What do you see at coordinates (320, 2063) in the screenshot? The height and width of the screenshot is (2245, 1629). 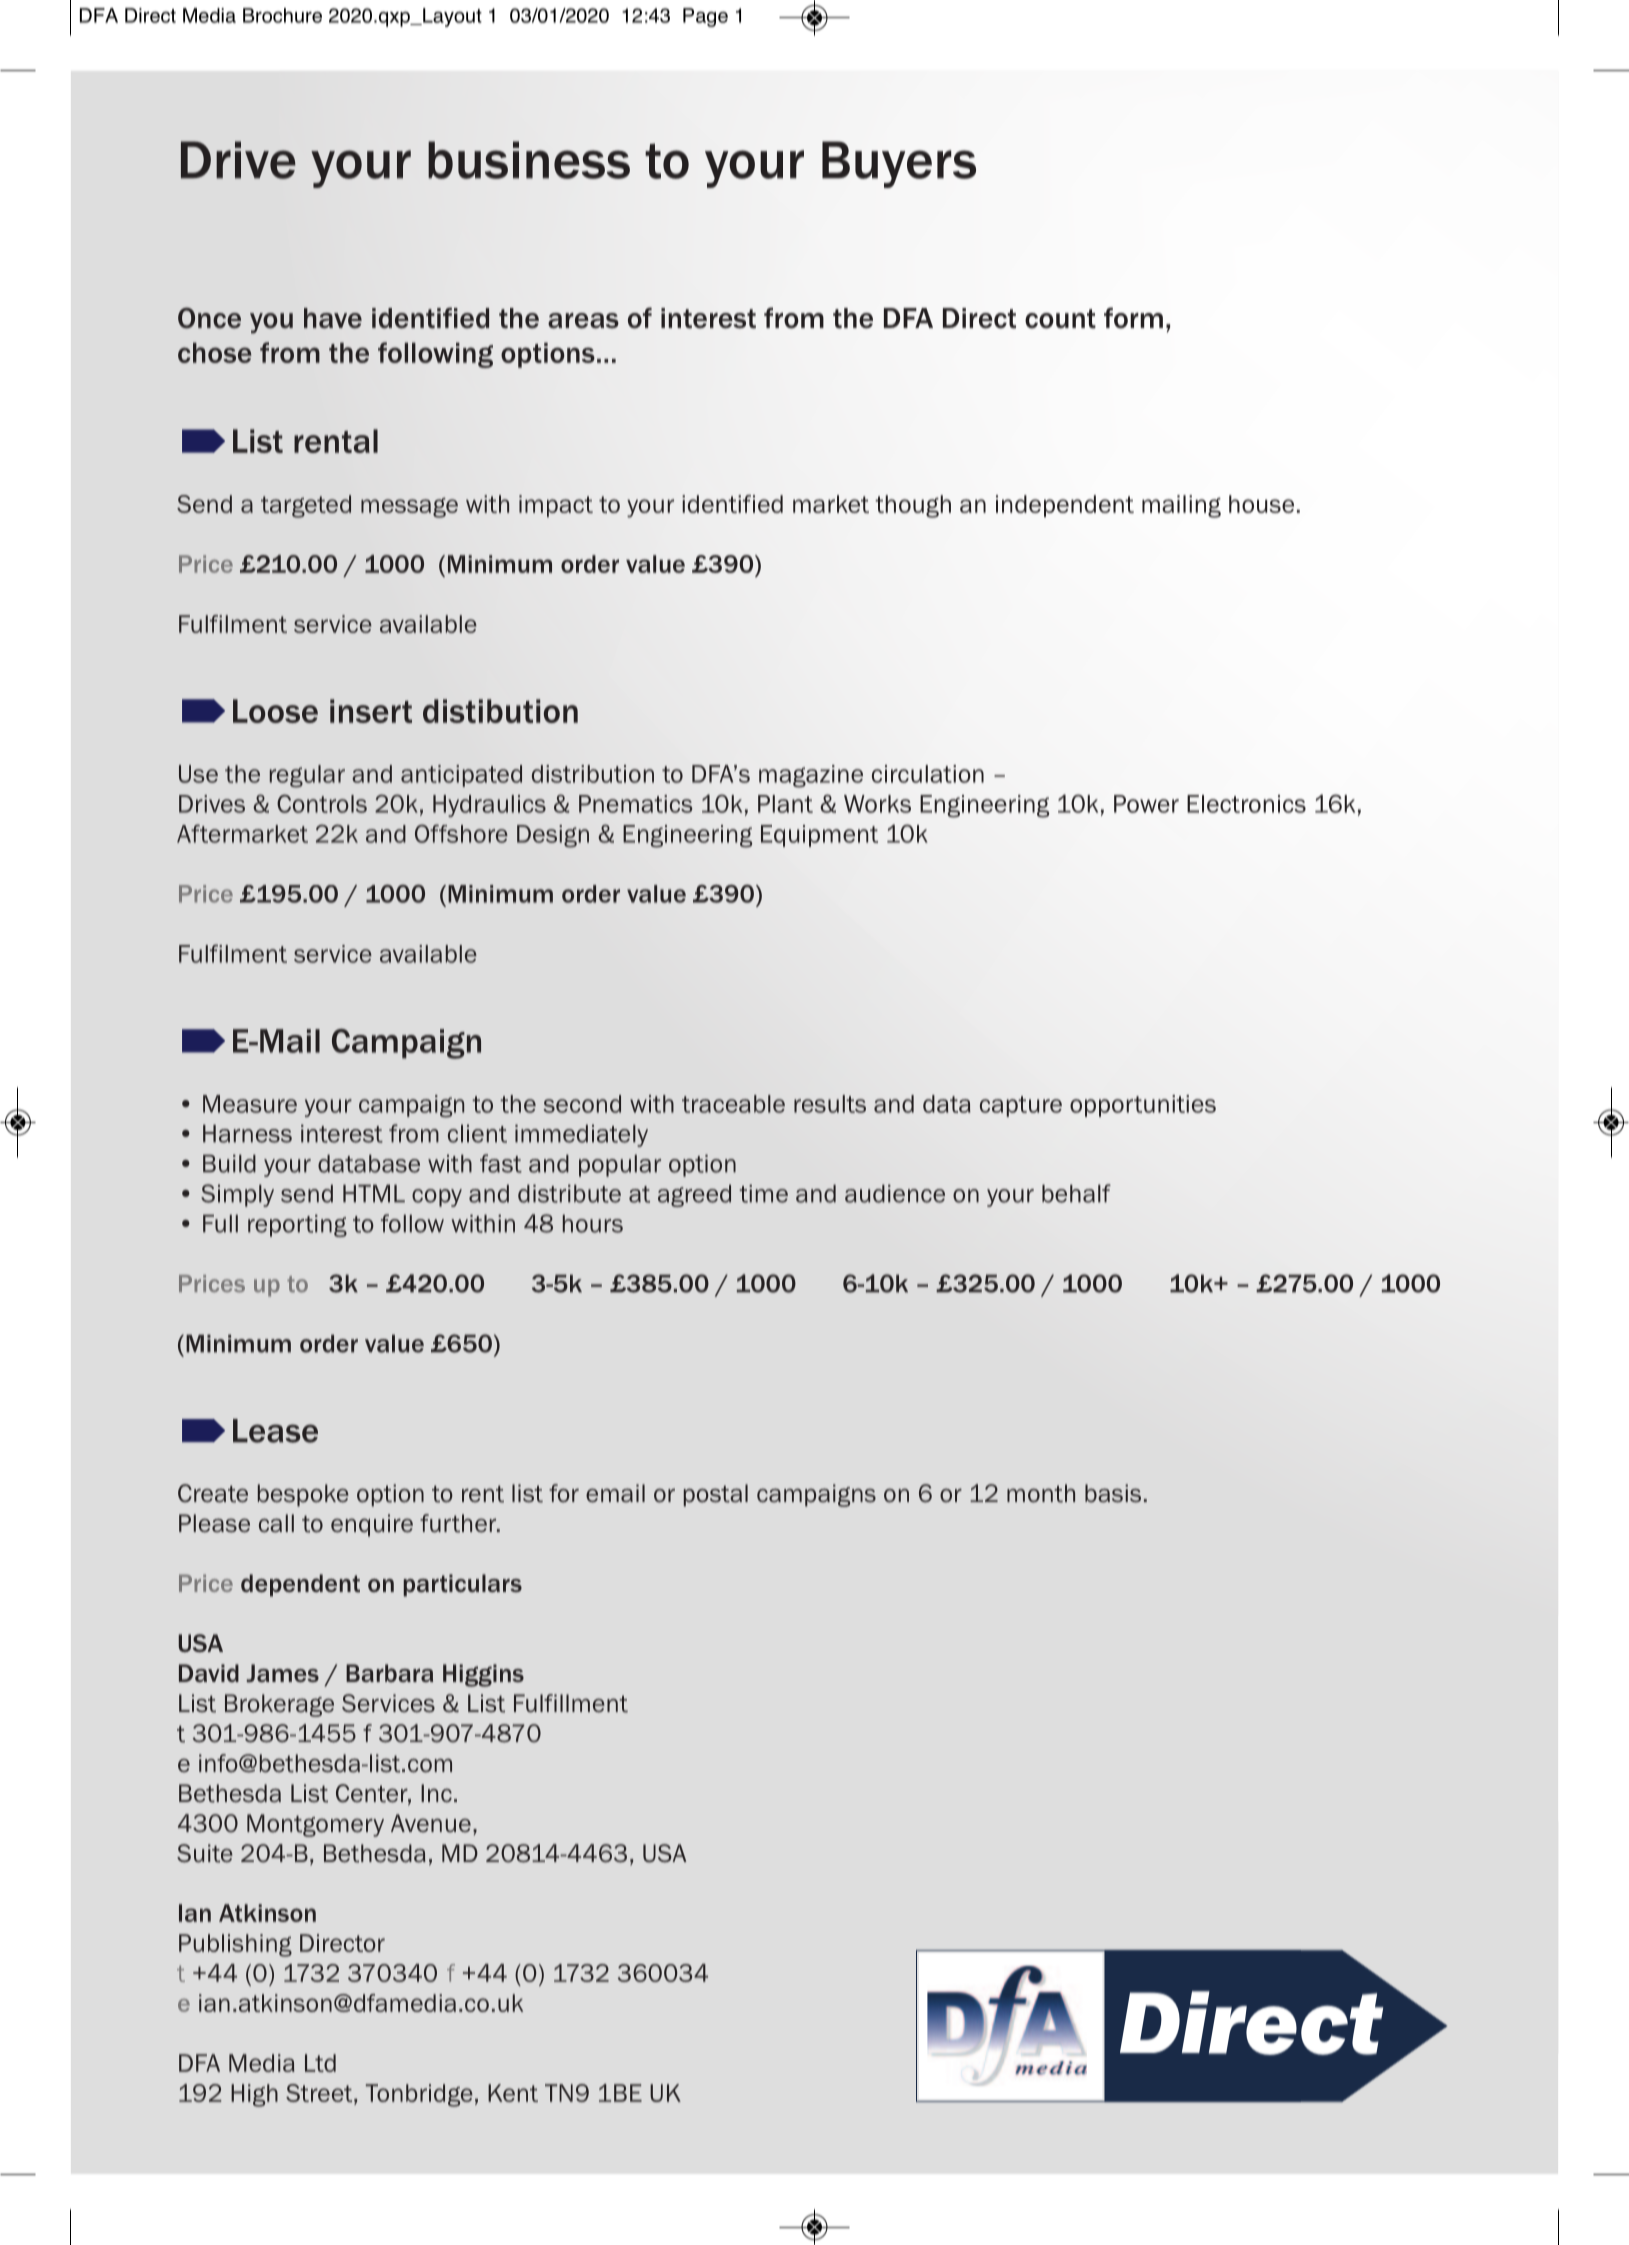 I see `Ltd` at bounding box center [320, 2063].
